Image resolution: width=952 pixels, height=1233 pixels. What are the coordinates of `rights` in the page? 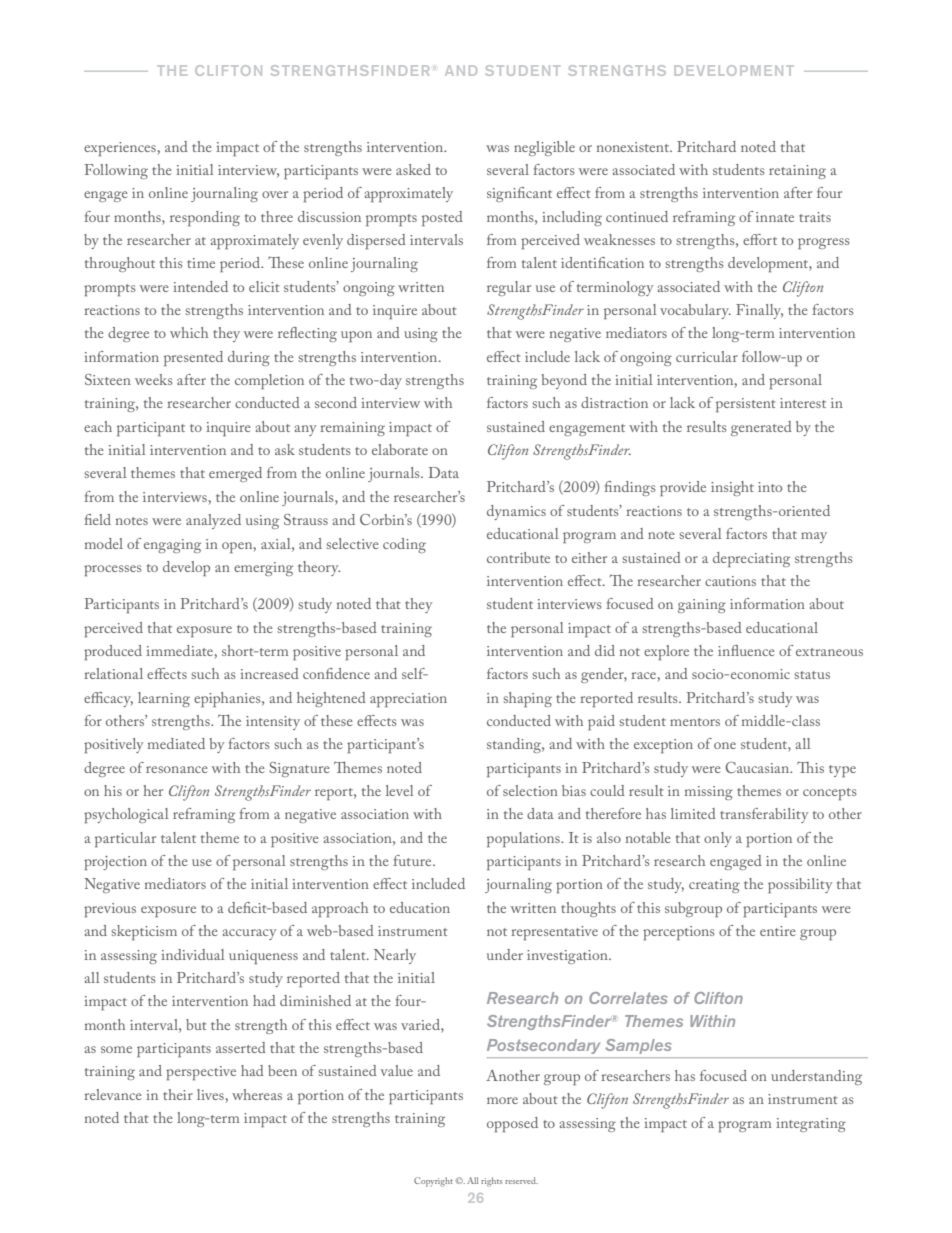 It's located at (491, 1182).
